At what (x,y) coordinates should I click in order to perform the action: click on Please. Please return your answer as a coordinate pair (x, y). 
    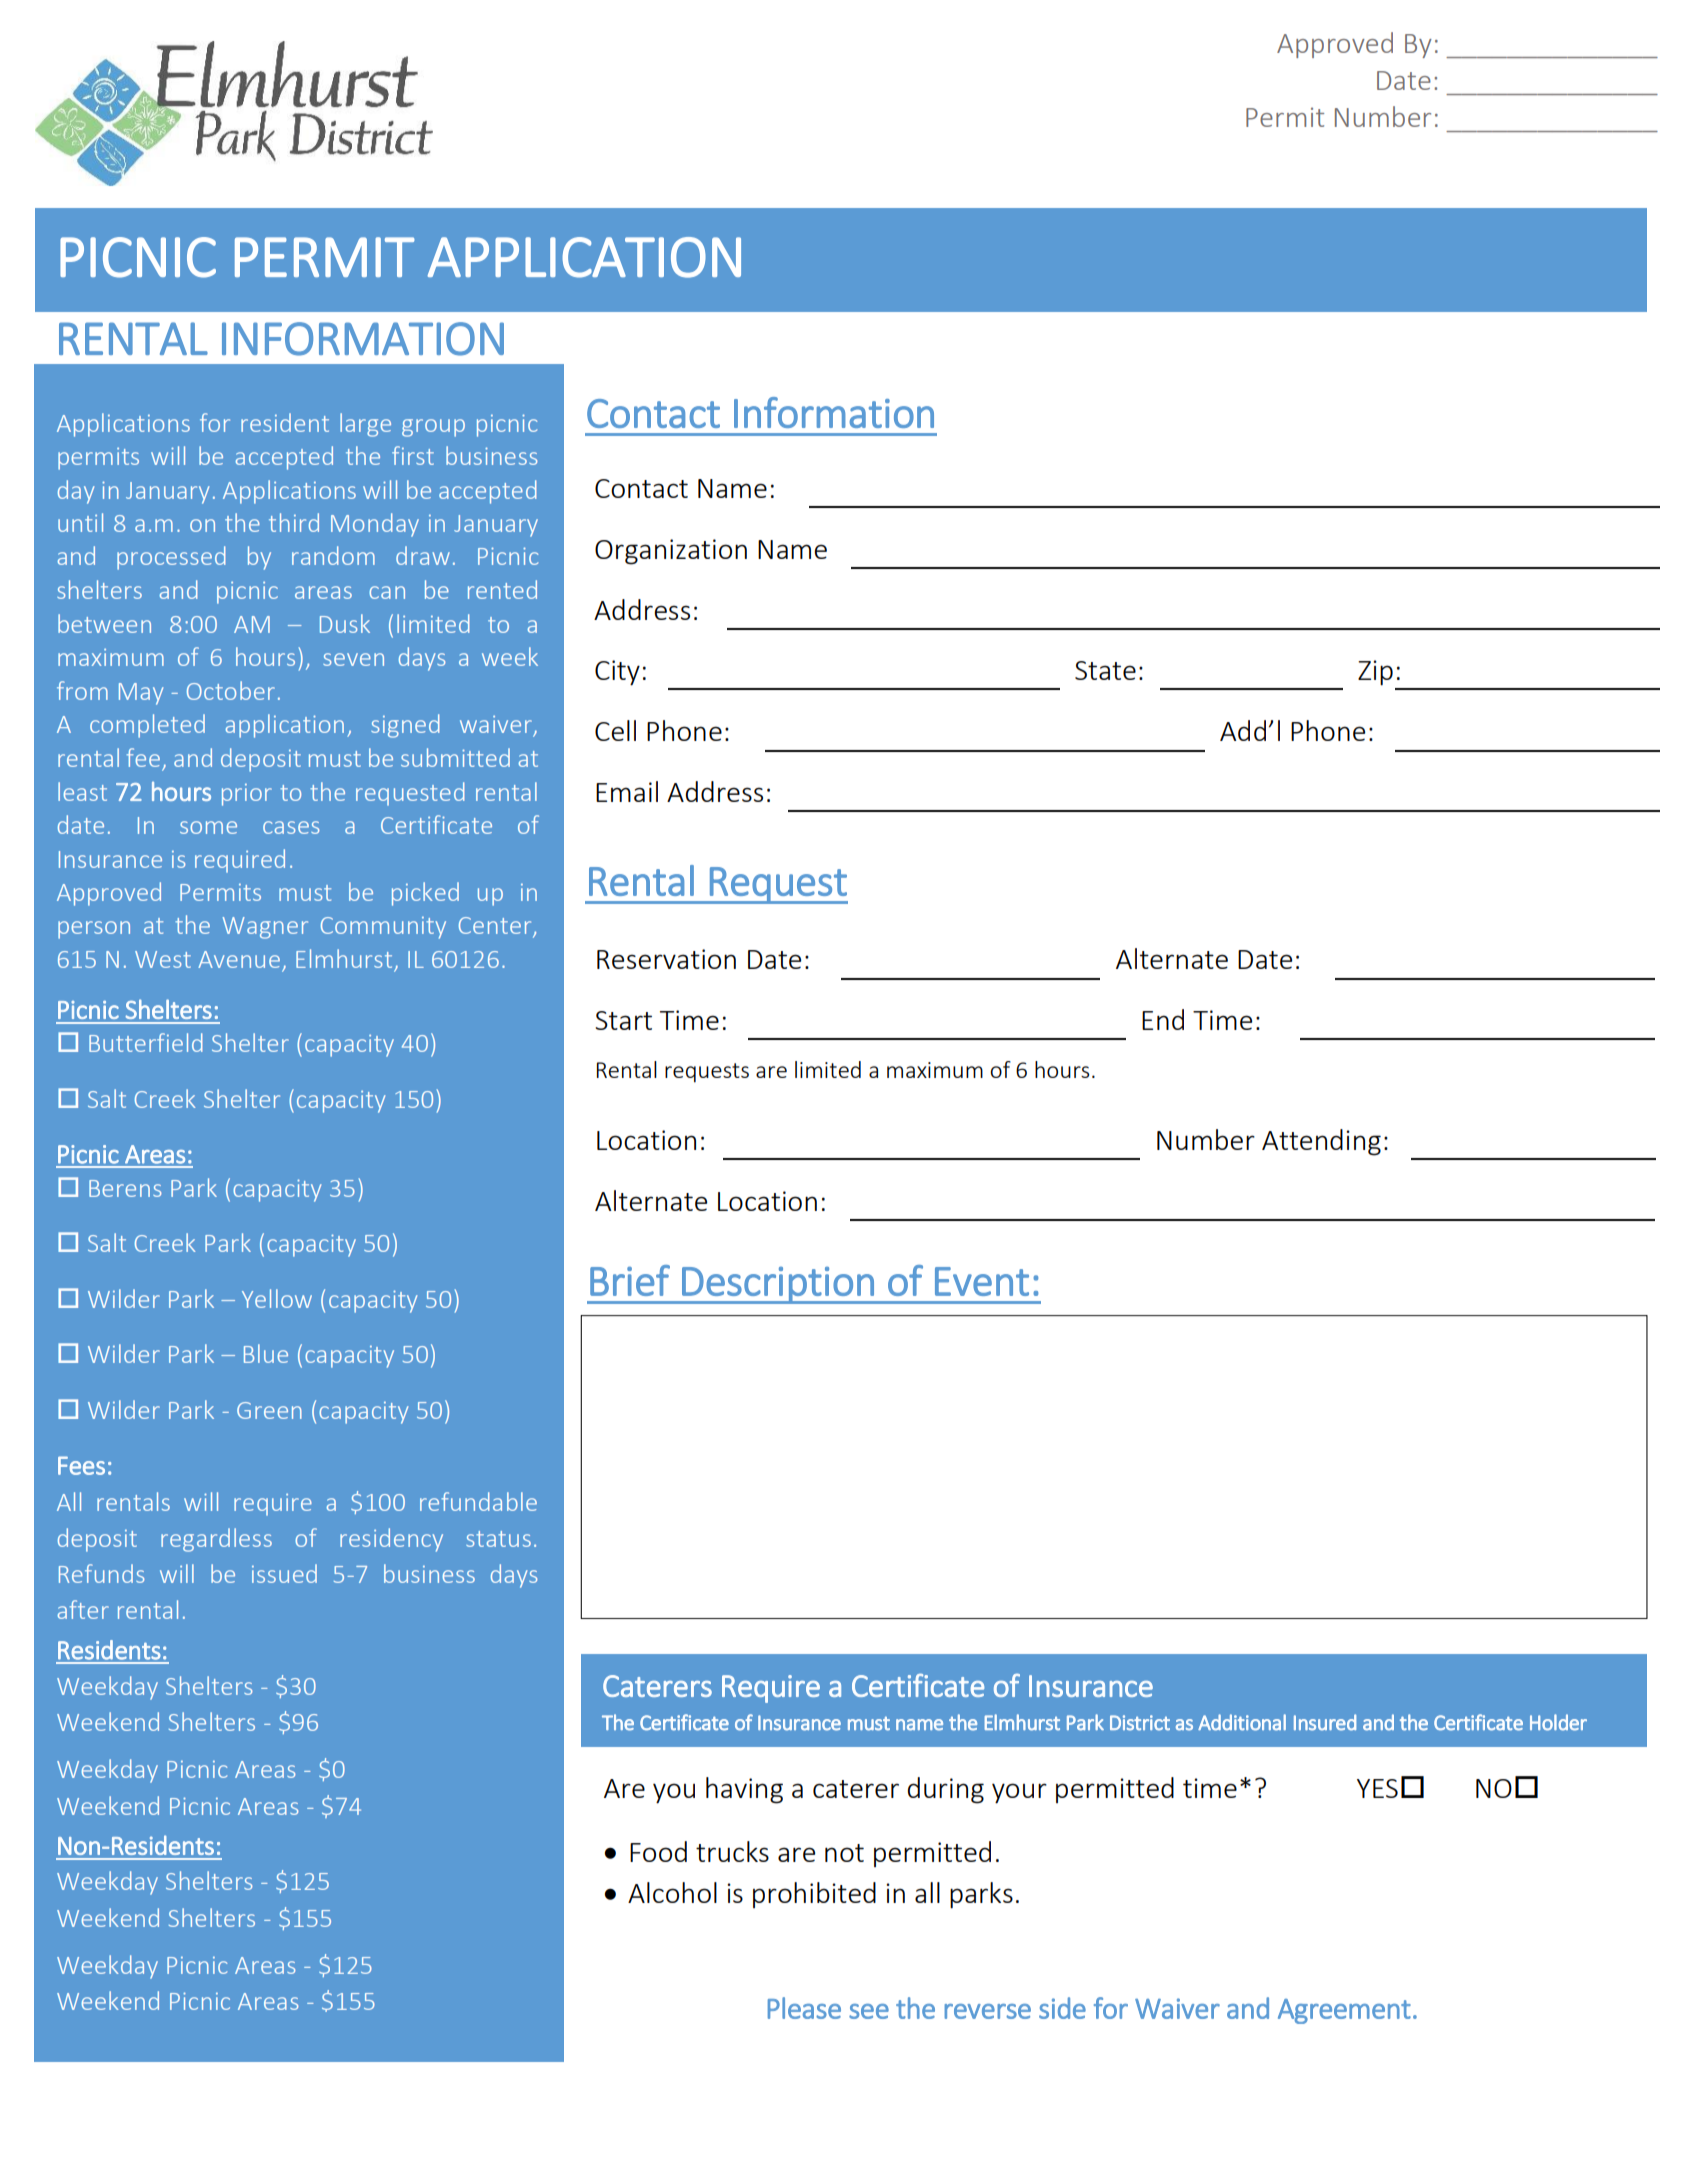
    Looking at the image, I should click on (804, 2008).
